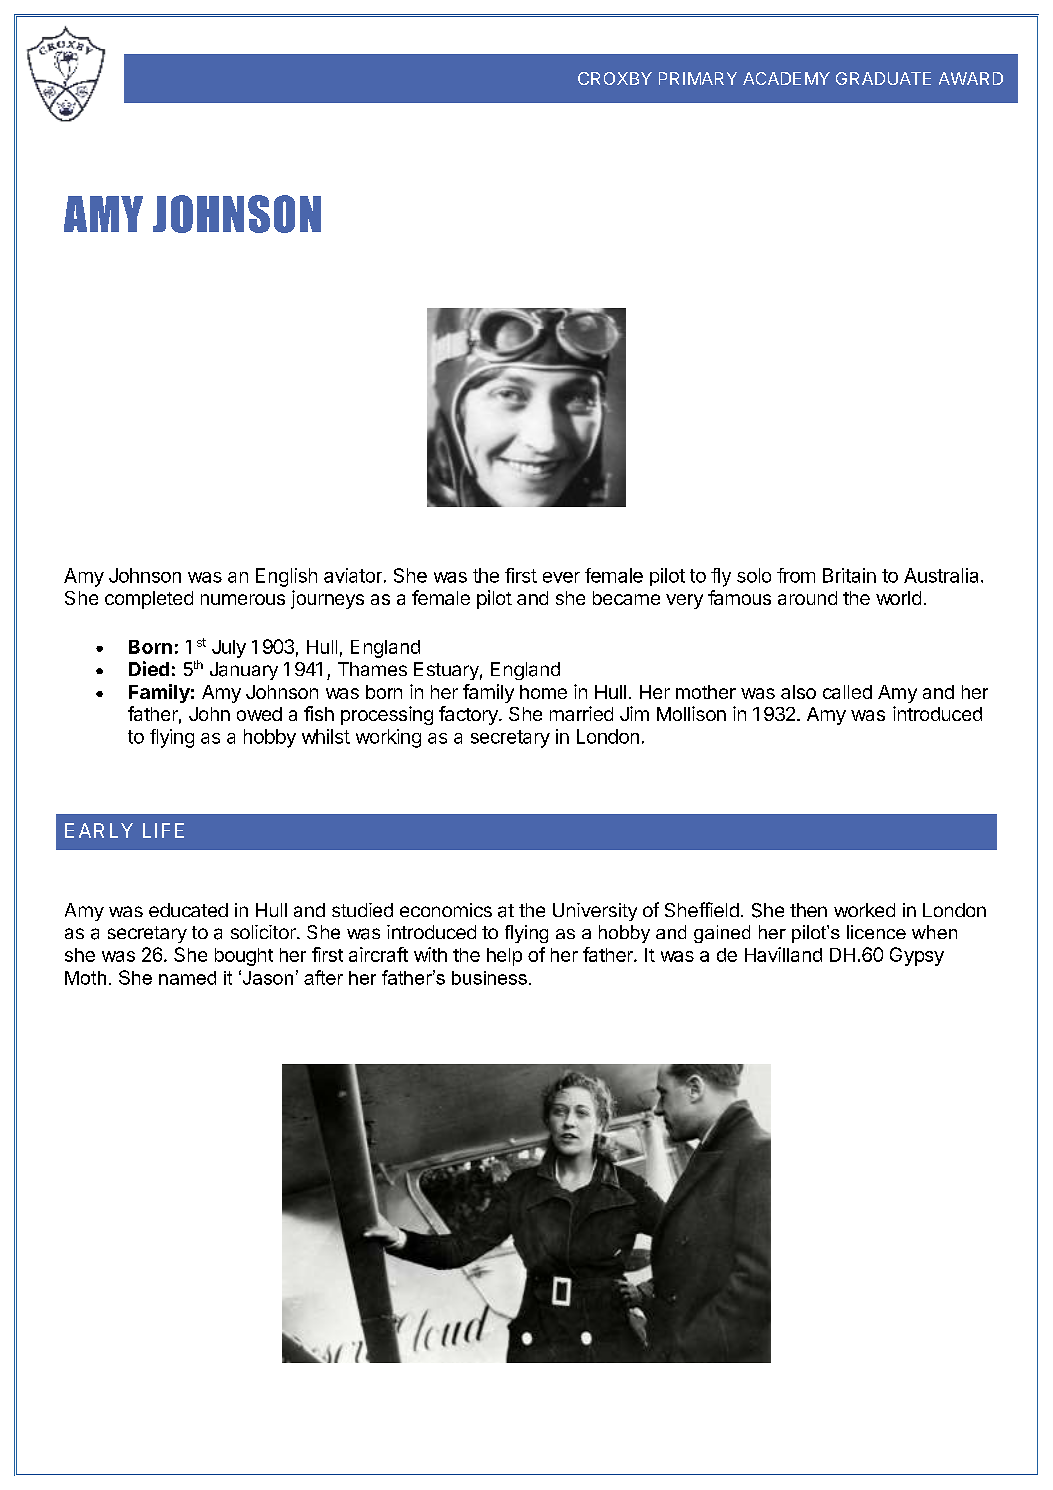 The width and height of the screenshot is (1053, 1490). I want to click on GRADUATE, so click(883, 78).
